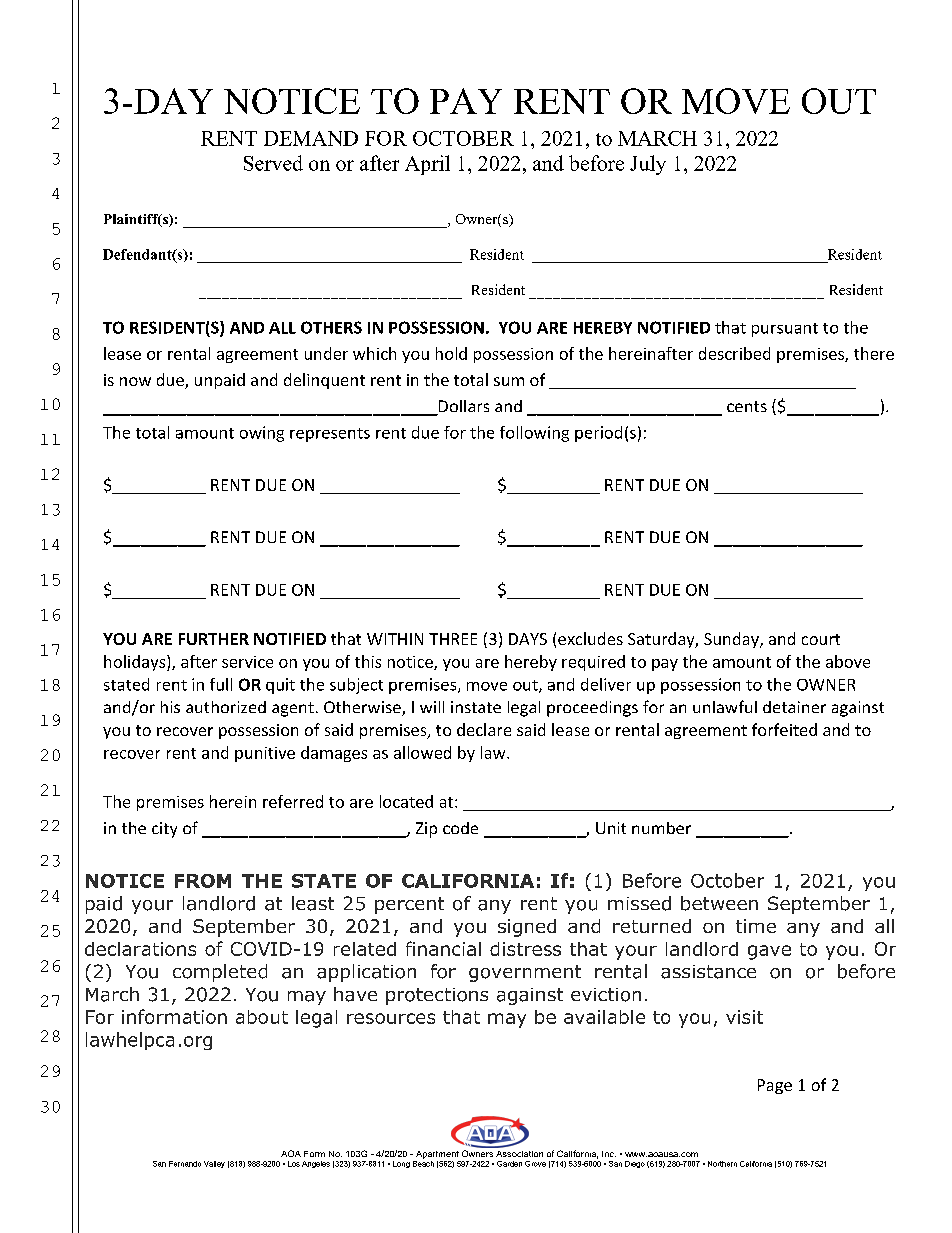 The height and width of the screenshot is (1233, 952). What do you see at coordinates (784, 729) in the screenshot?
I see `forfeited` at bounding box center [784, 729].
